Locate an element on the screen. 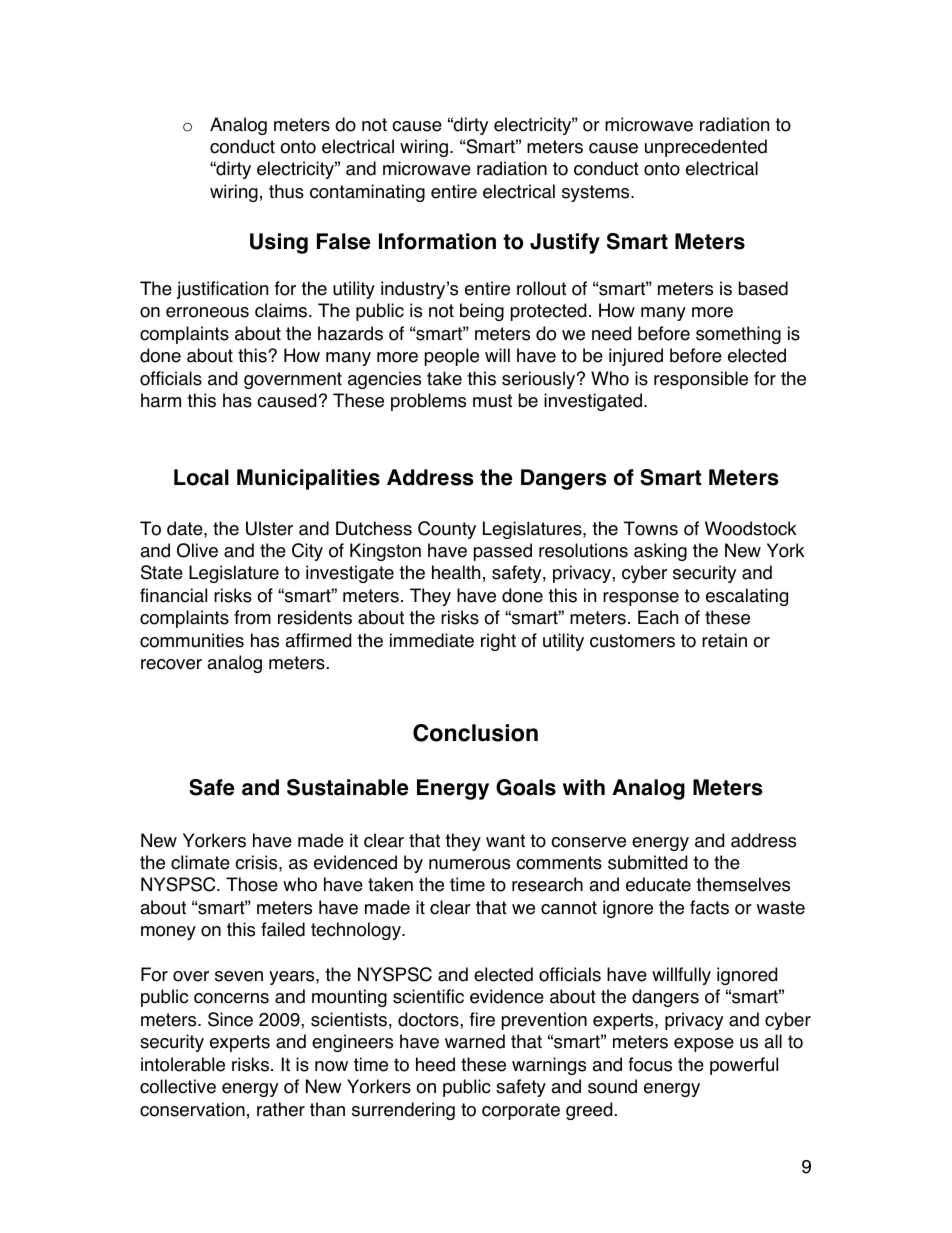 This screenshot has height=1233, width=952. Information is located at coordinates (437, 241).
